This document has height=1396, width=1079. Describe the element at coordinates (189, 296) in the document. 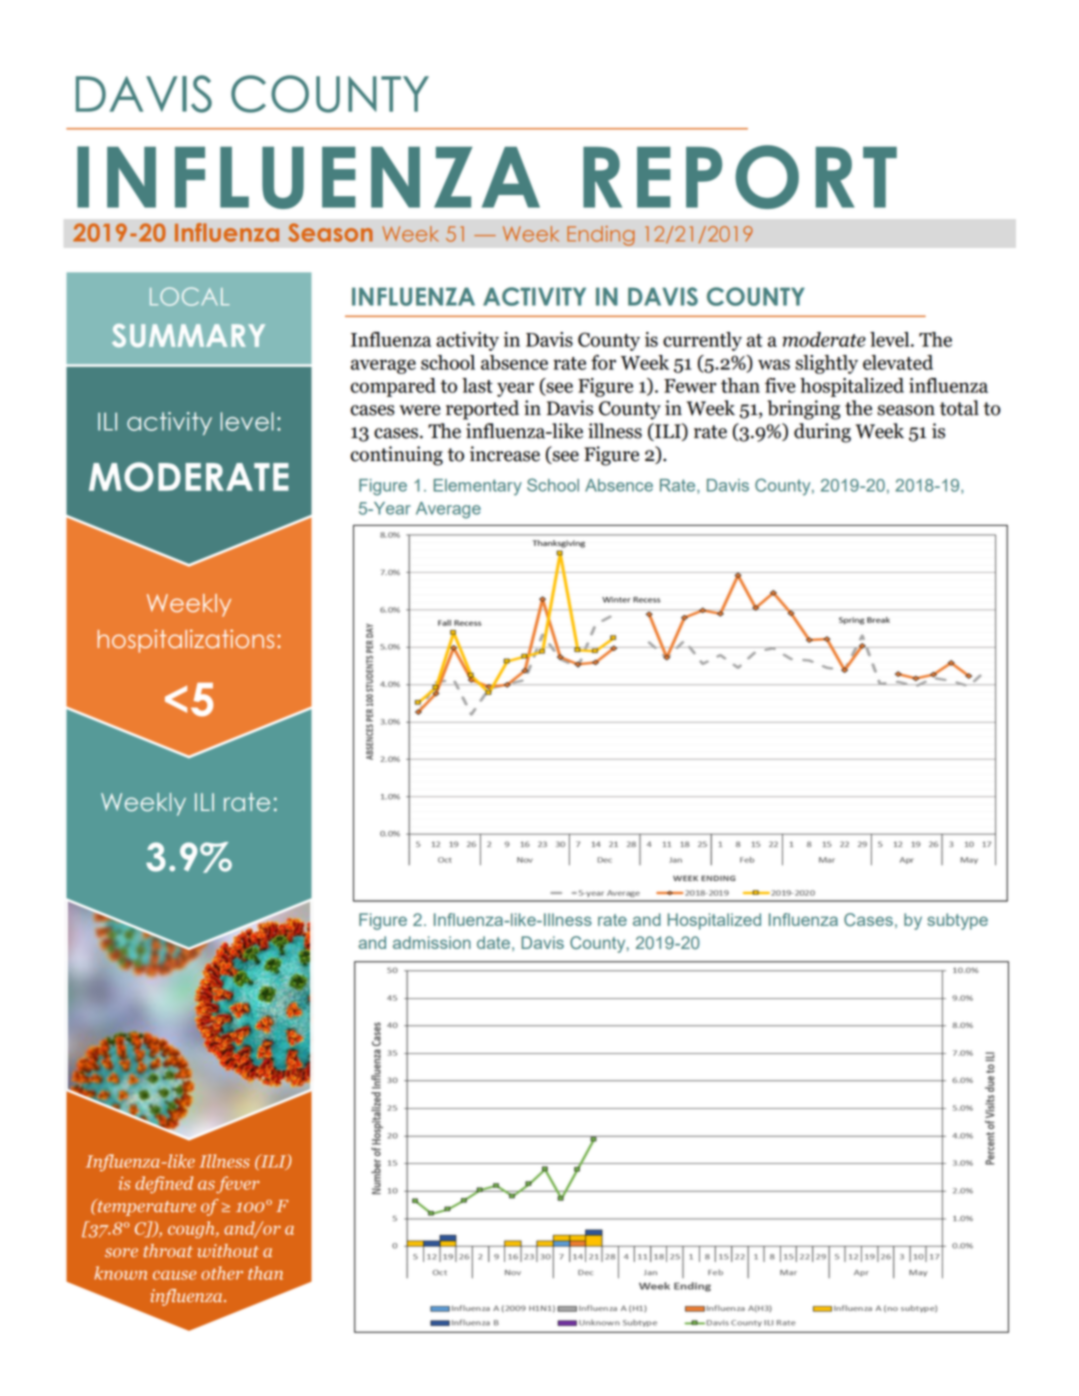

I see `LOCAL` at that location.
